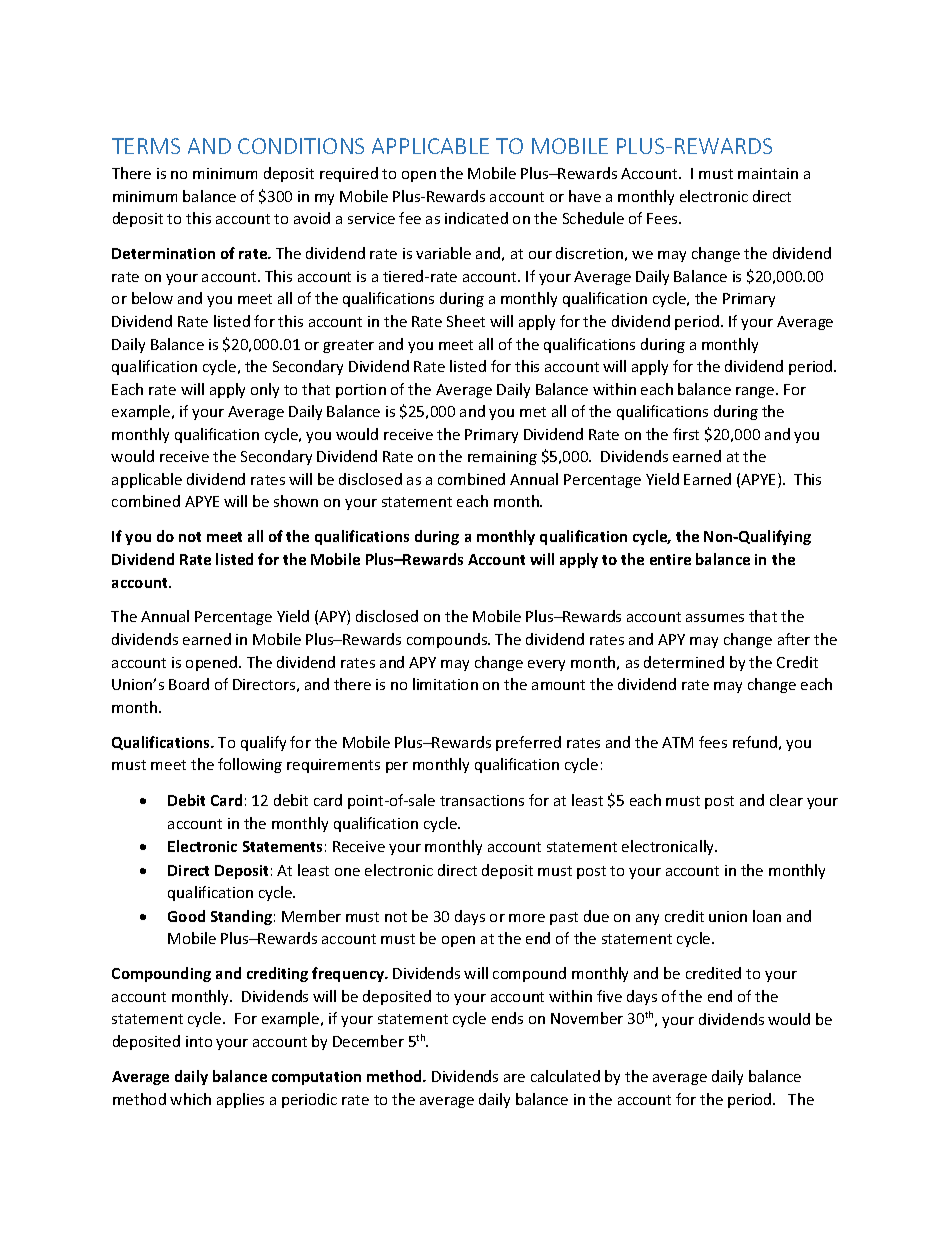 The height and width of the image is (1233, 952). What do you see at coordinates (756, 392) in the image?
I see `range` at bounding box center [756, 392].
